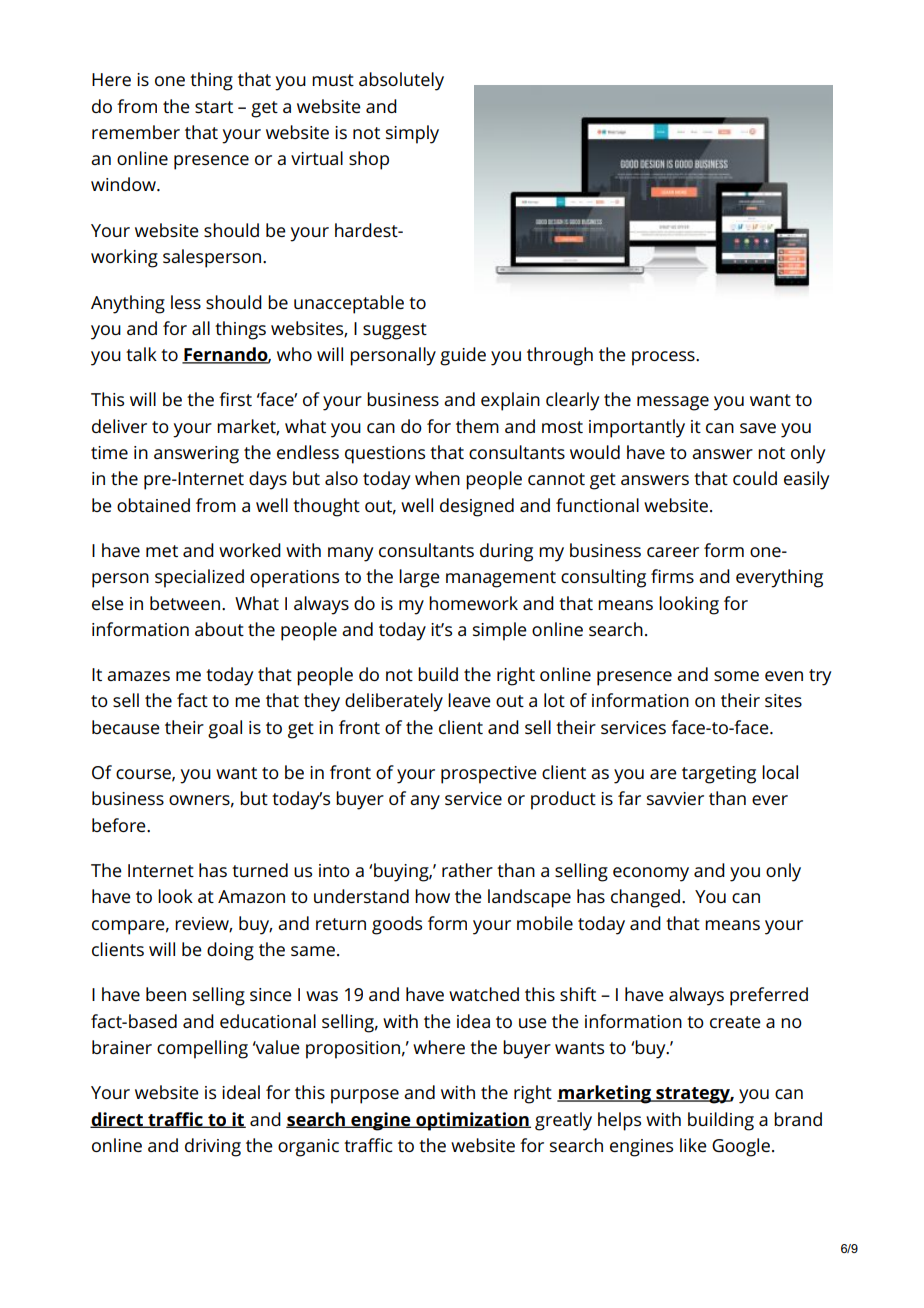  What do you see at coordinates (213, 1147) in the screenshot?
I see `driving` at bounding box center [213, 1147].
